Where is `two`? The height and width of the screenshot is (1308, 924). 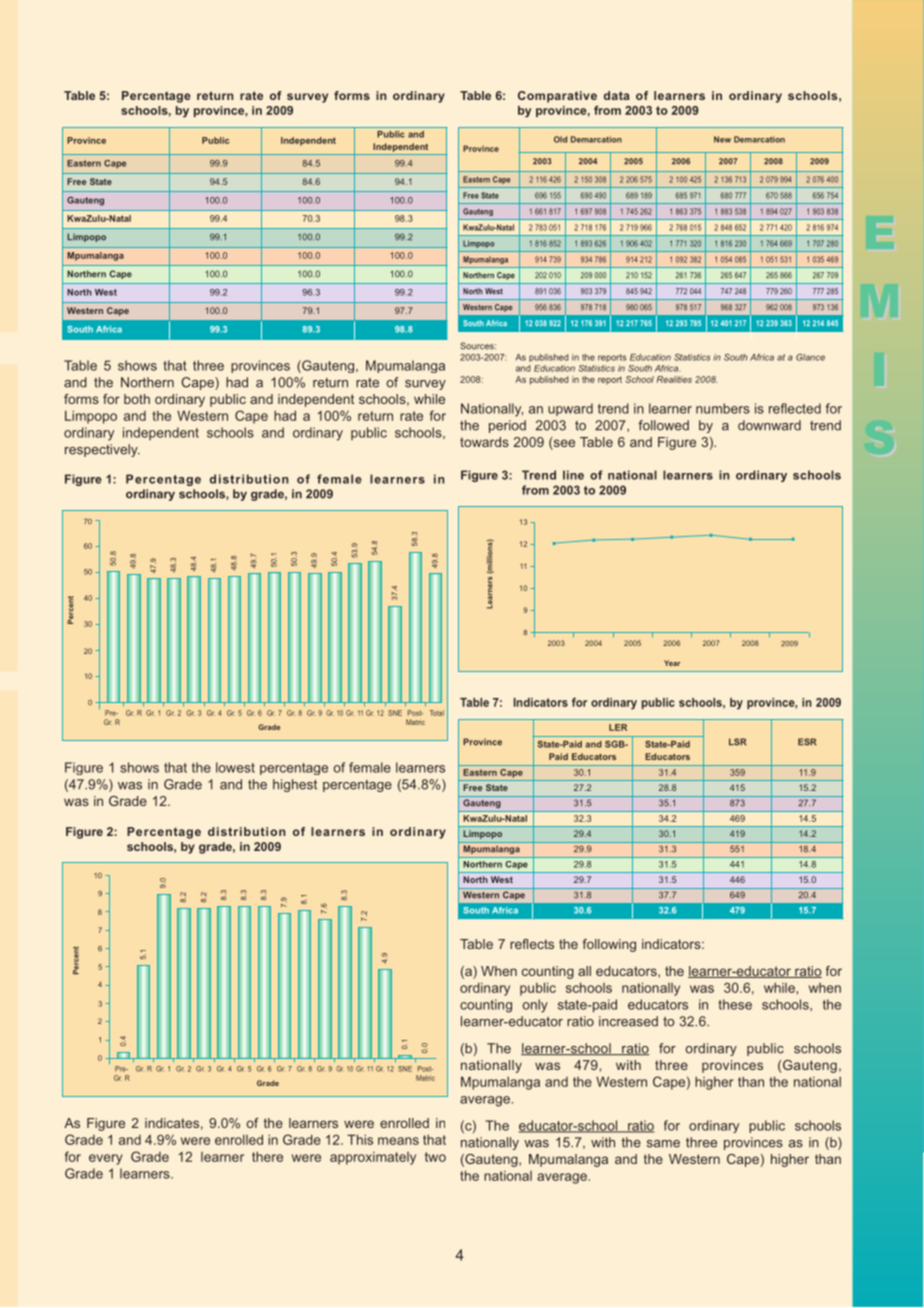 two is located at coordinates (435, 1157).
